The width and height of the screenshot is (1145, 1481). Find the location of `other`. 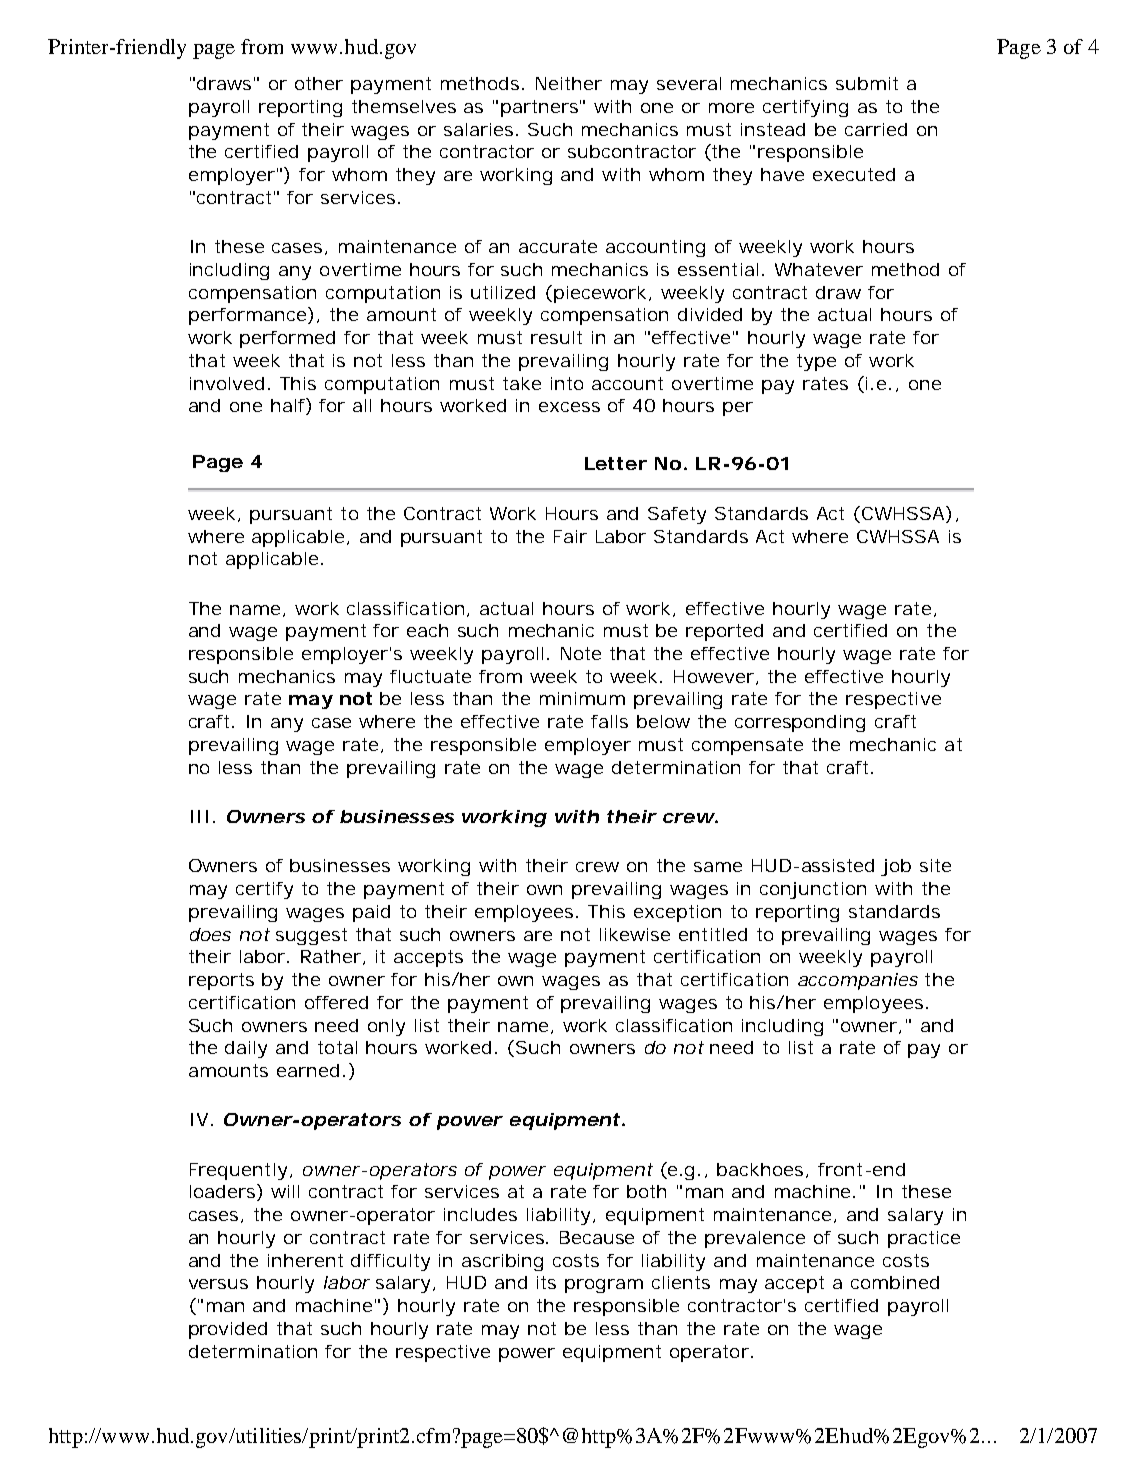

other is located at coordinates (319, 83).
